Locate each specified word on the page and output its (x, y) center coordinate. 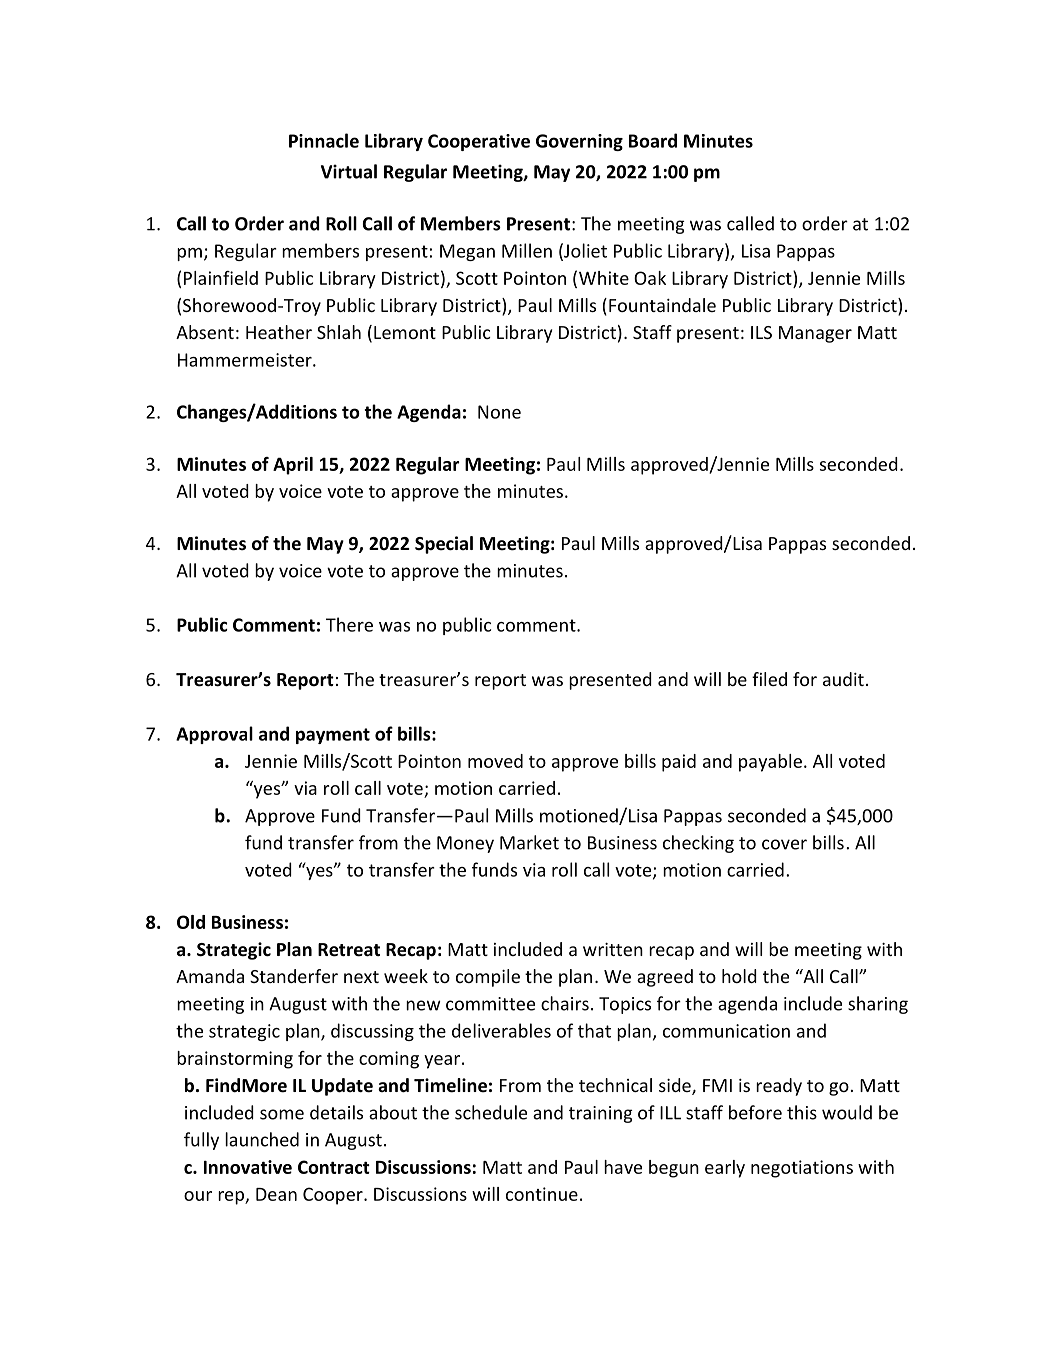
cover (784, 844)
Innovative (248, 1167)
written (613, 949)
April (293, 466)
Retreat (349, 950)
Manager (815, 334)
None (499, 412)
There (349, 624)
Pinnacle (324, 140)
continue (542, 1194)
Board (653, 140)
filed (769, 679)
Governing (579, 142)
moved (495, 761)
